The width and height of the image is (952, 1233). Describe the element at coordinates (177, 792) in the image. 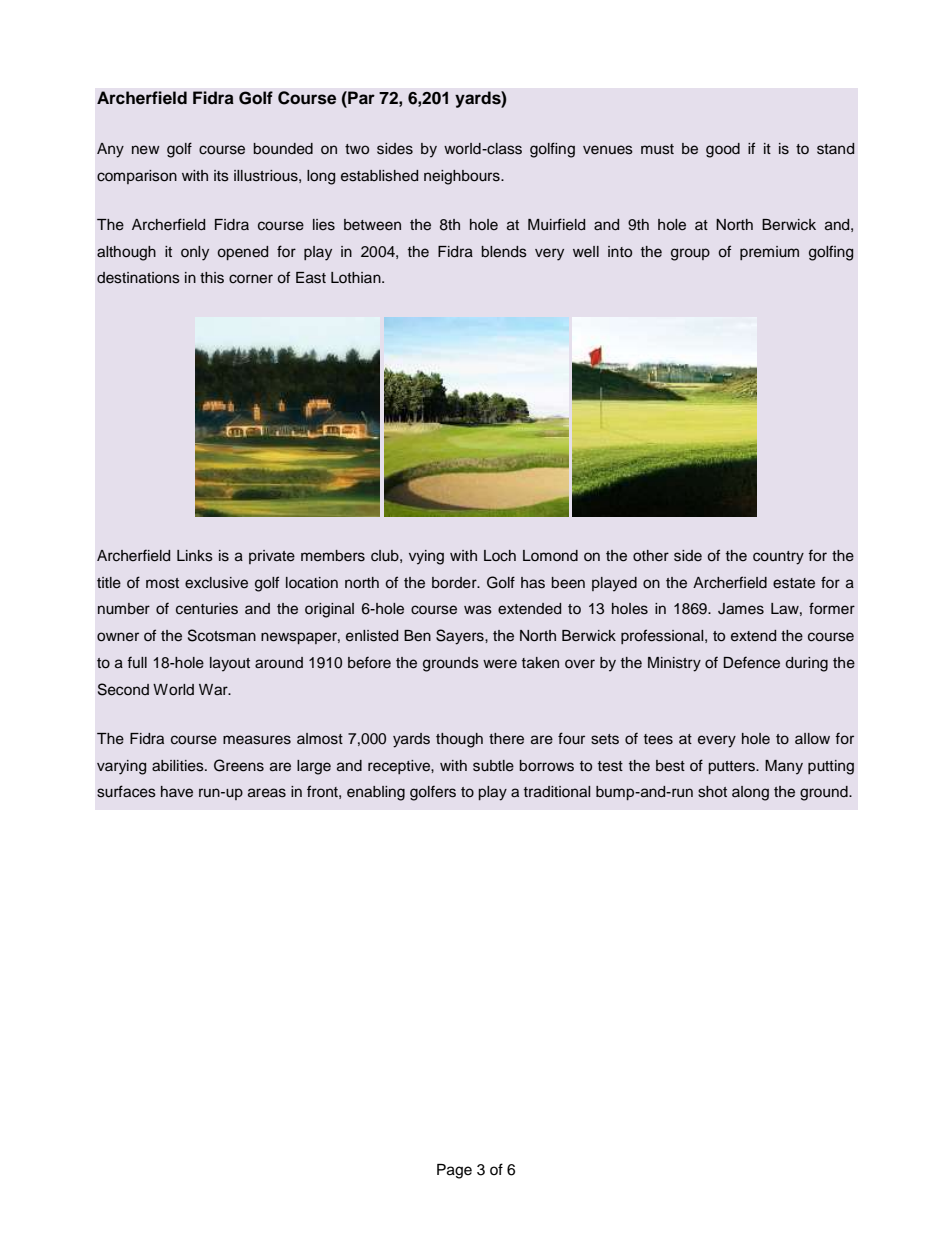

I see `have` at that location.
